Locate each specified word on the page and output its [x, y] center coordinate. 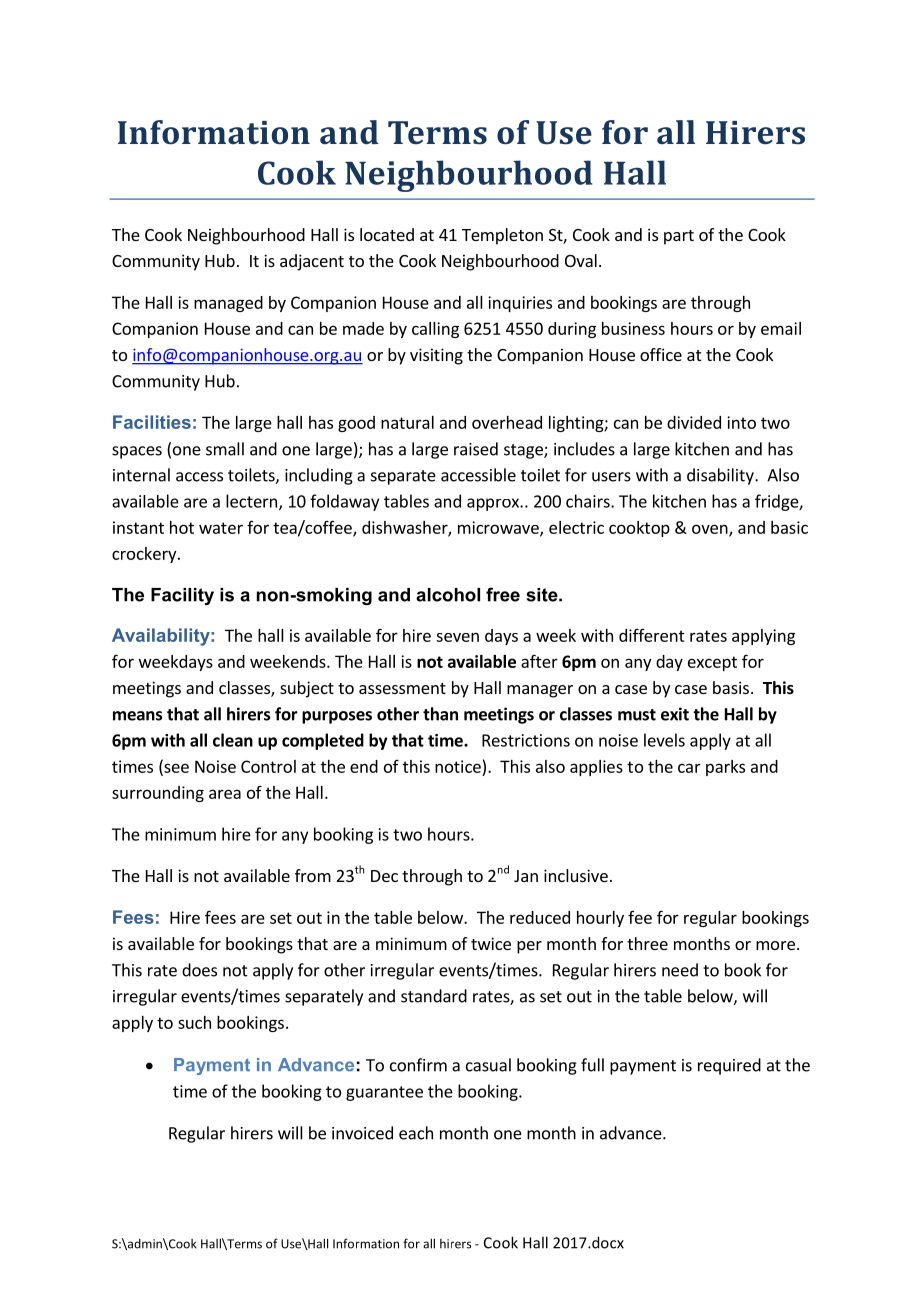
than [440, 714]
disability [721, 476]
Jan [526, 876]
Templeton [502, 236]
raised [476, 449]
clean [233, 740]
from [313, 875]
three [647, 943]
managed [228, 304]
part [679, 237]
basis [731, 687]
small [225, 449]
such [194, 1022]
